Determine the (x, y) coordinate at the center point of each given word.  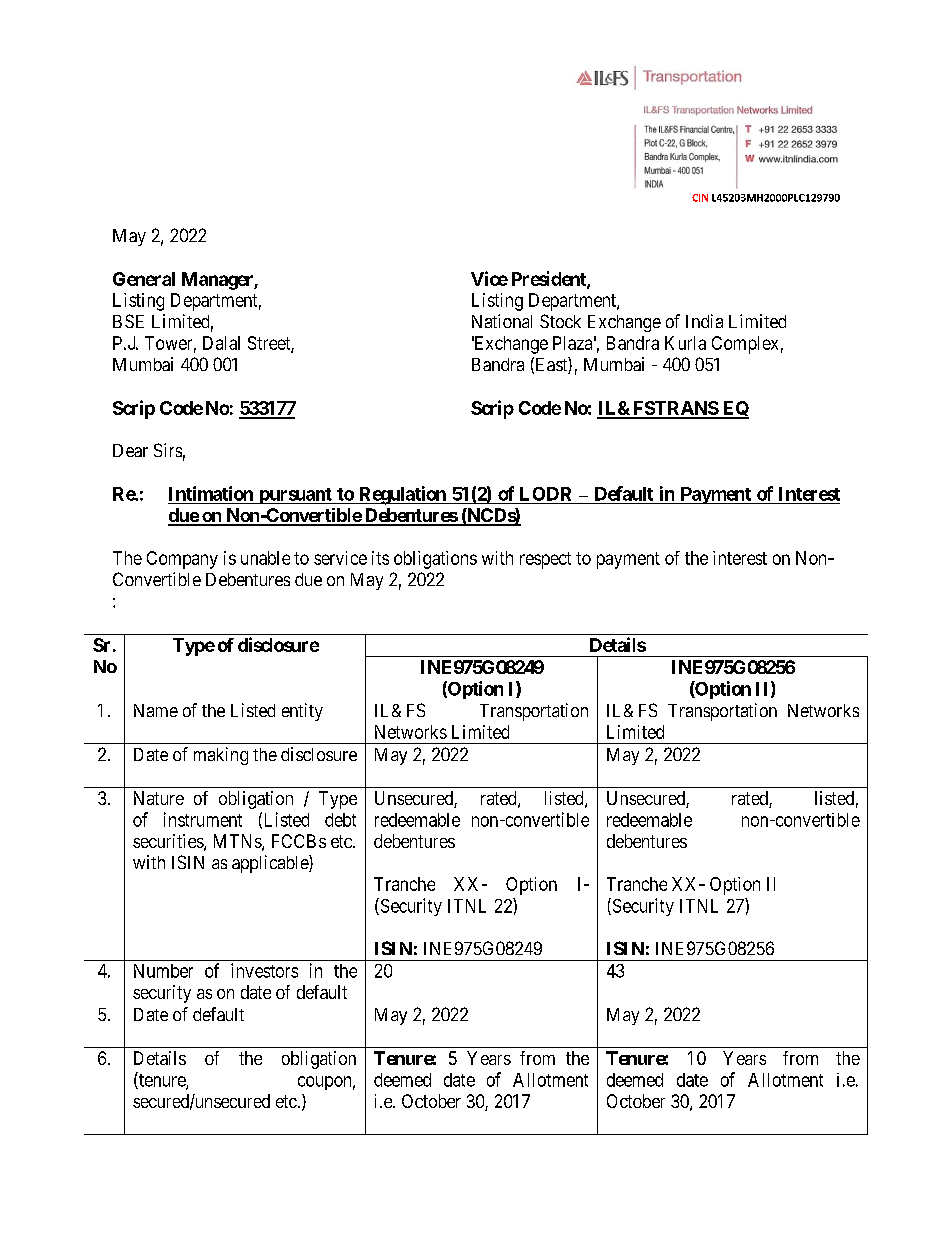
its (380, 558)
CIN (700, 198)
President (550, 279)
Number (163, 971)
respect (545, 560)
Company (182, 560)
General (144, 279)
